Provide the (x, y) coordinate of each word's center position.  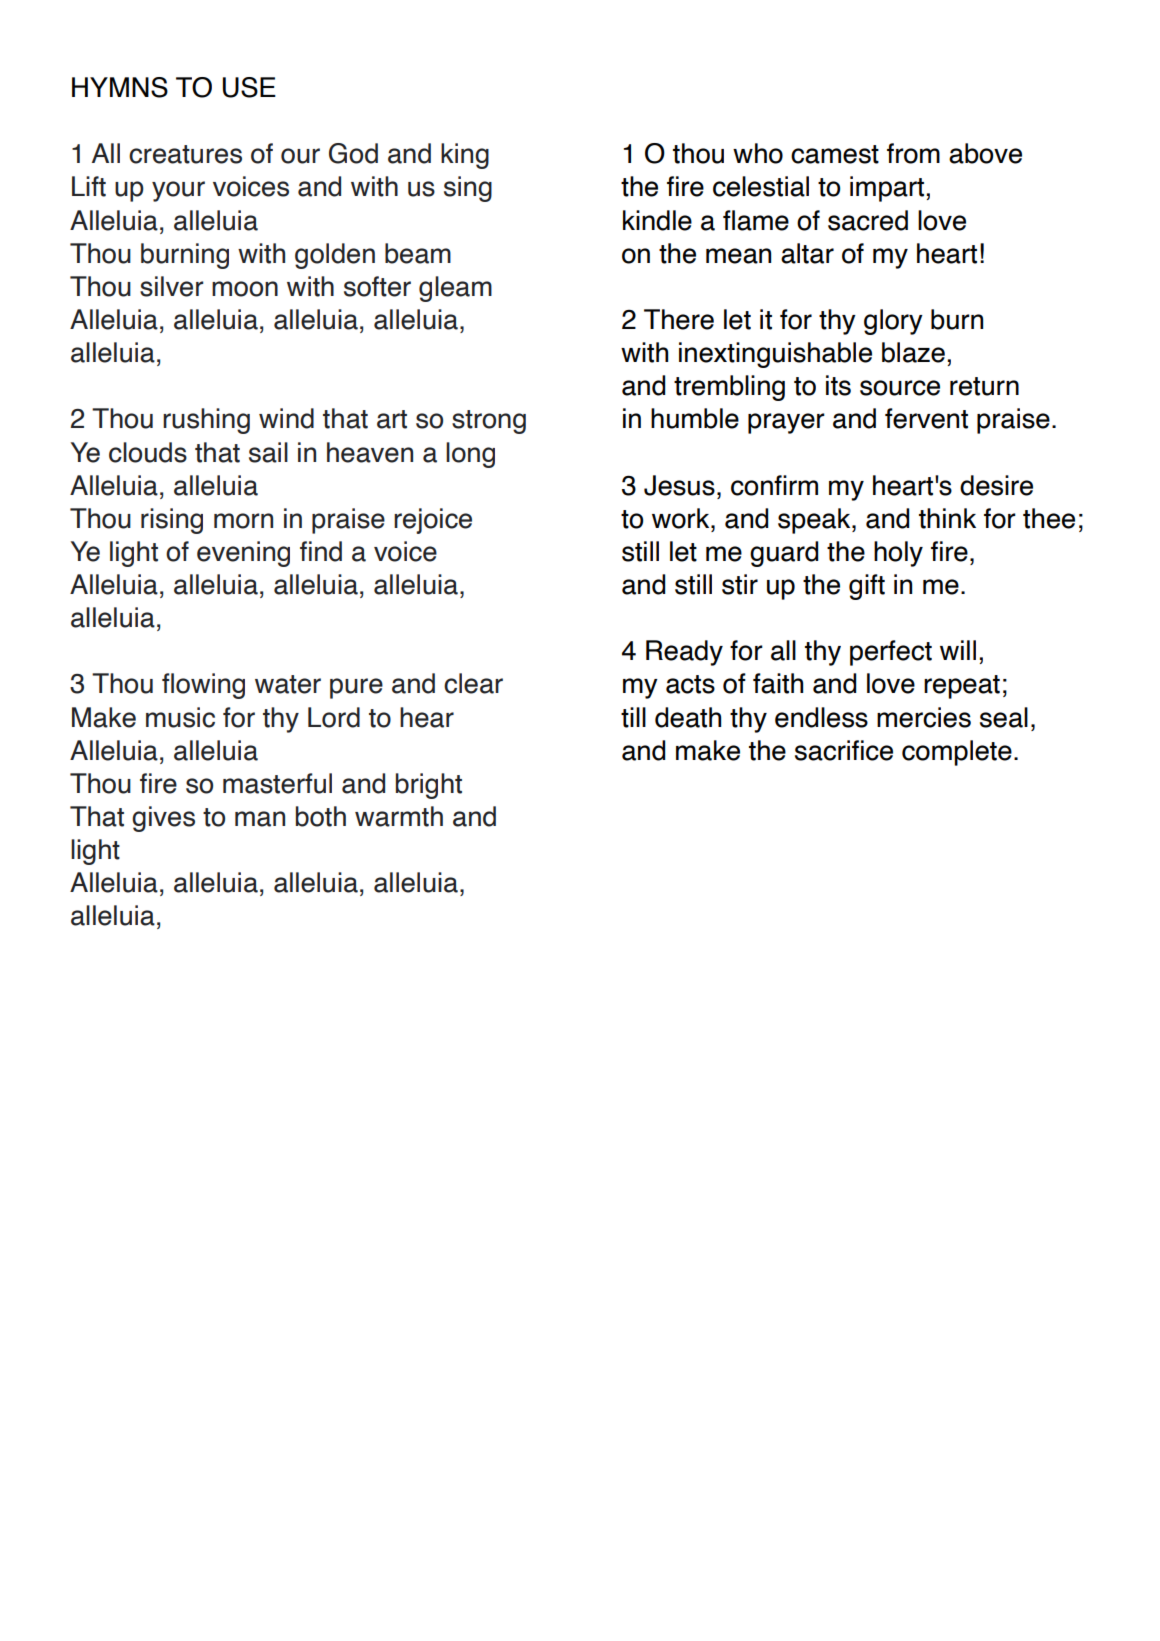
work (682, 518)
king (465, 156)
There (679, 319)
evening (243, 554)
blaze (913, 352)
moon (245, 289)
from (913, 153)
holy (898, 554)
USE (249, 87)
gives (163, 819)
